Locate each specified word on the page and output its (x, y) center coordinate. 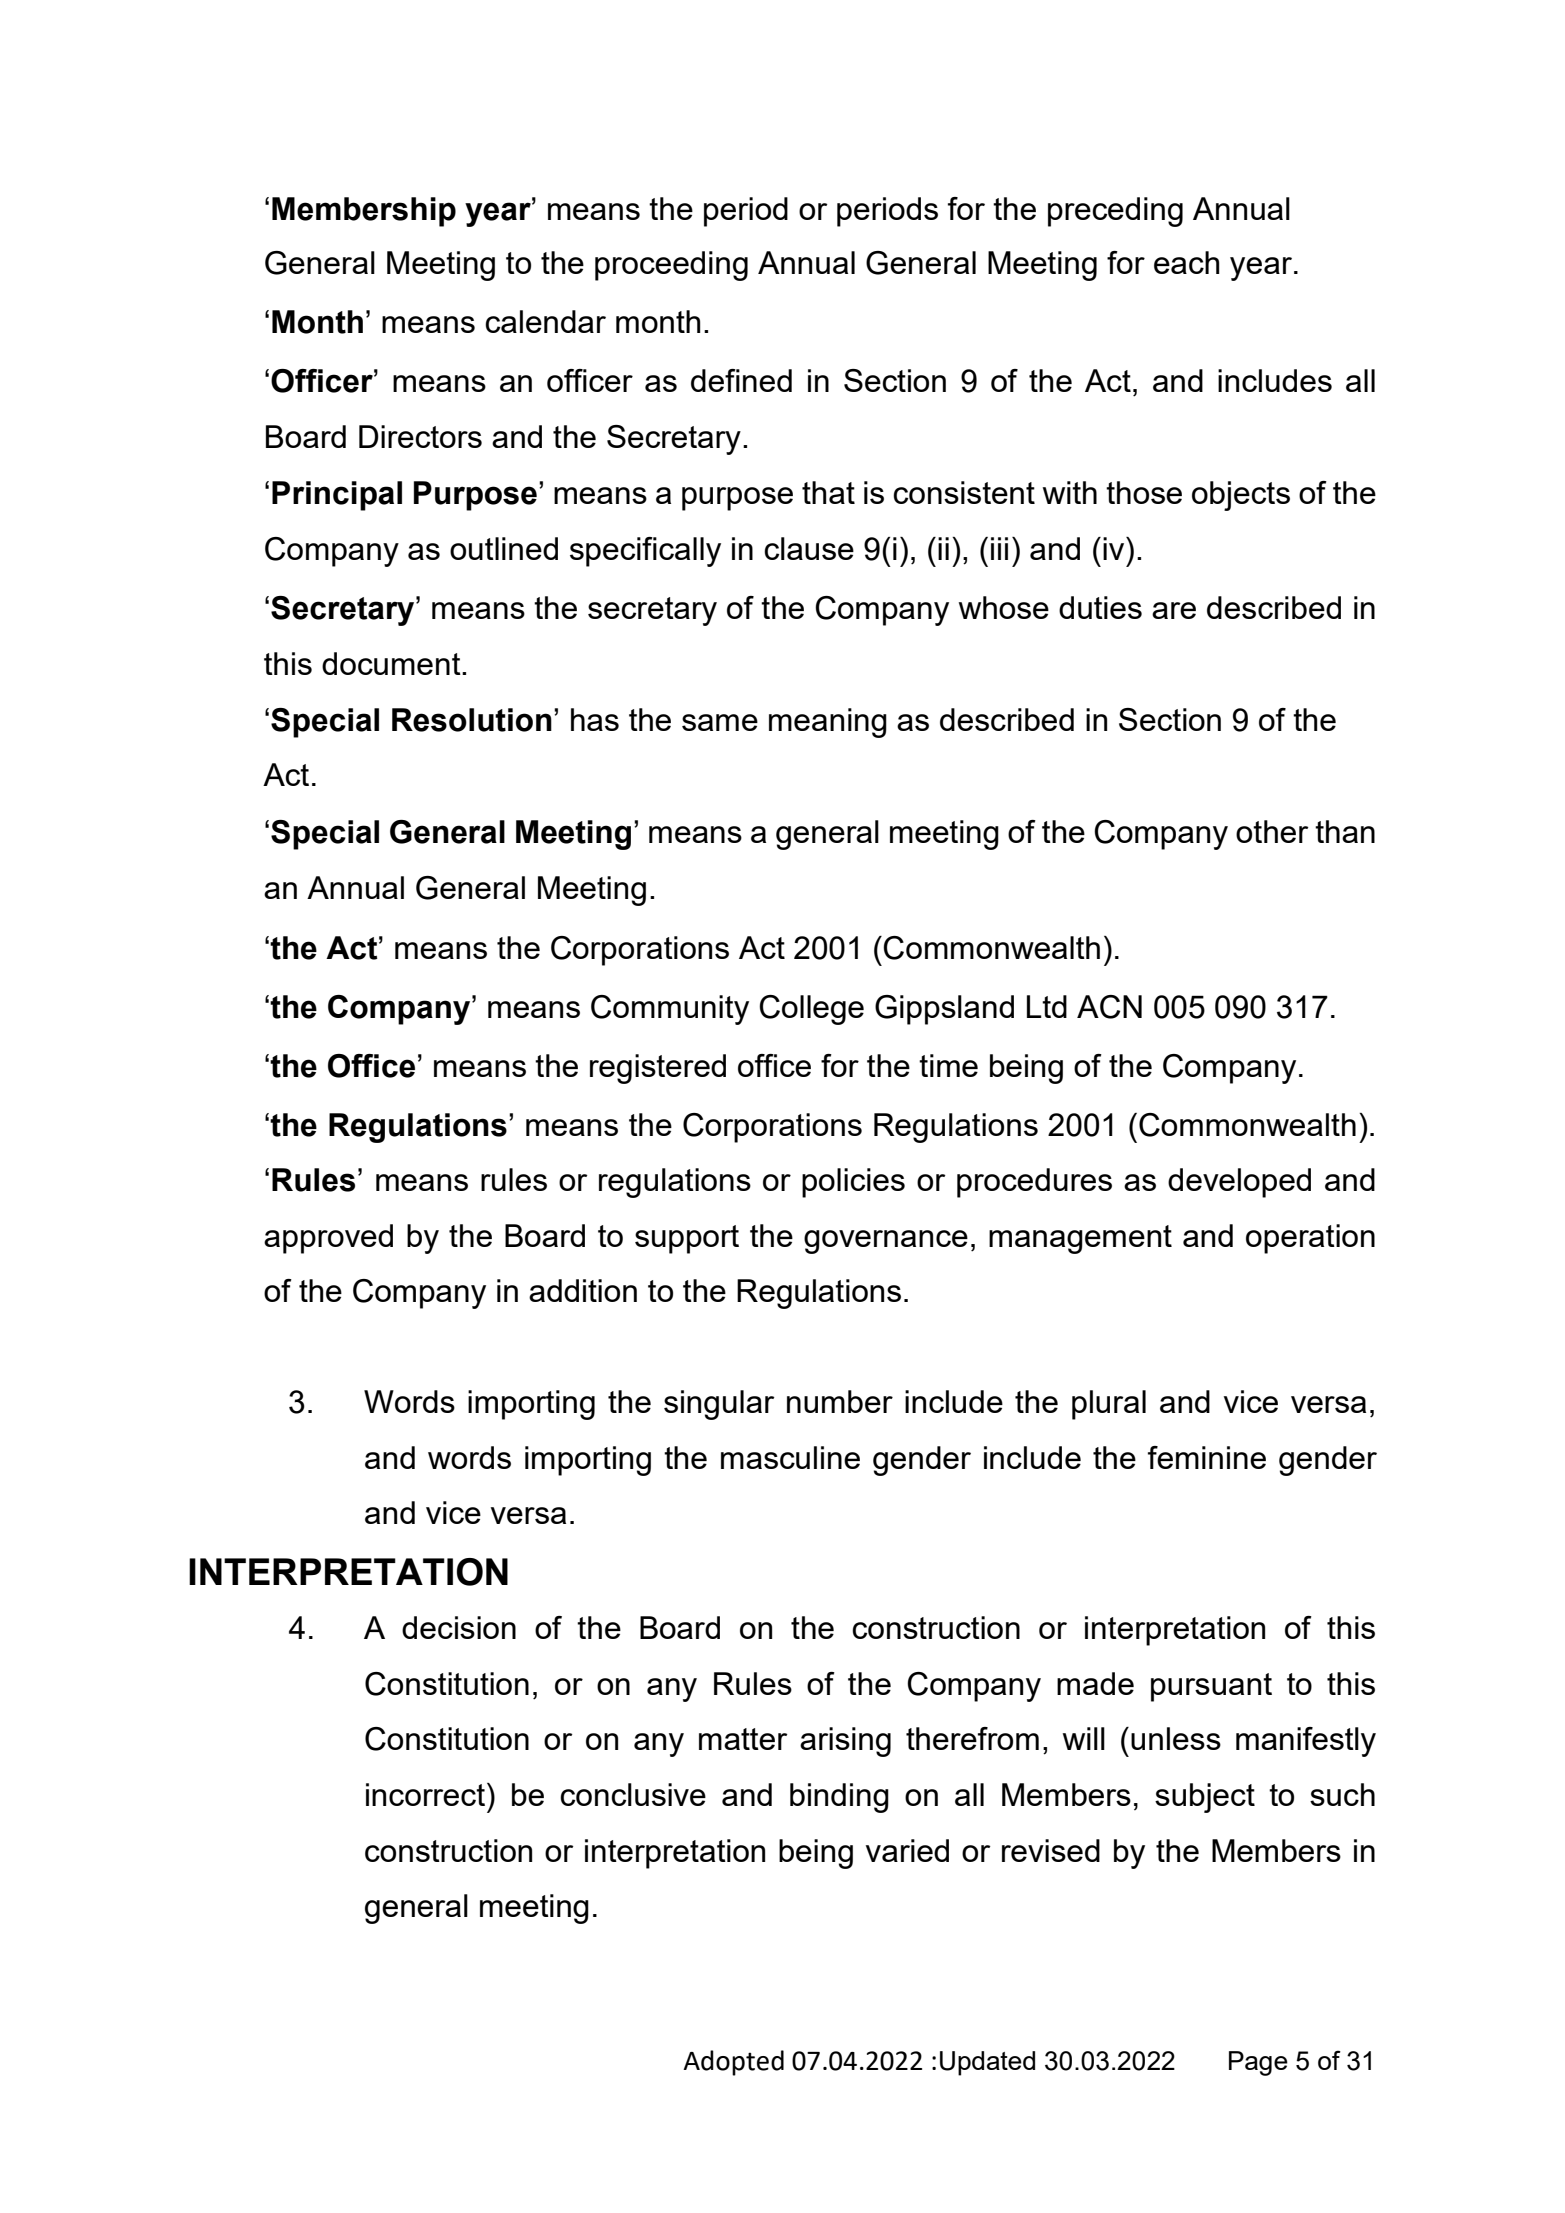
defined (741, 380)
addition (583, 1290)
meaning (828, 723)
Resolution (472, 720)
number (840, 1401)
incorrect (425, 1794)
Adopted (733, 2063)
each (1187, 262)
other (1272, 831)
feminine (1207, 1457)
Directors (420, 436)
